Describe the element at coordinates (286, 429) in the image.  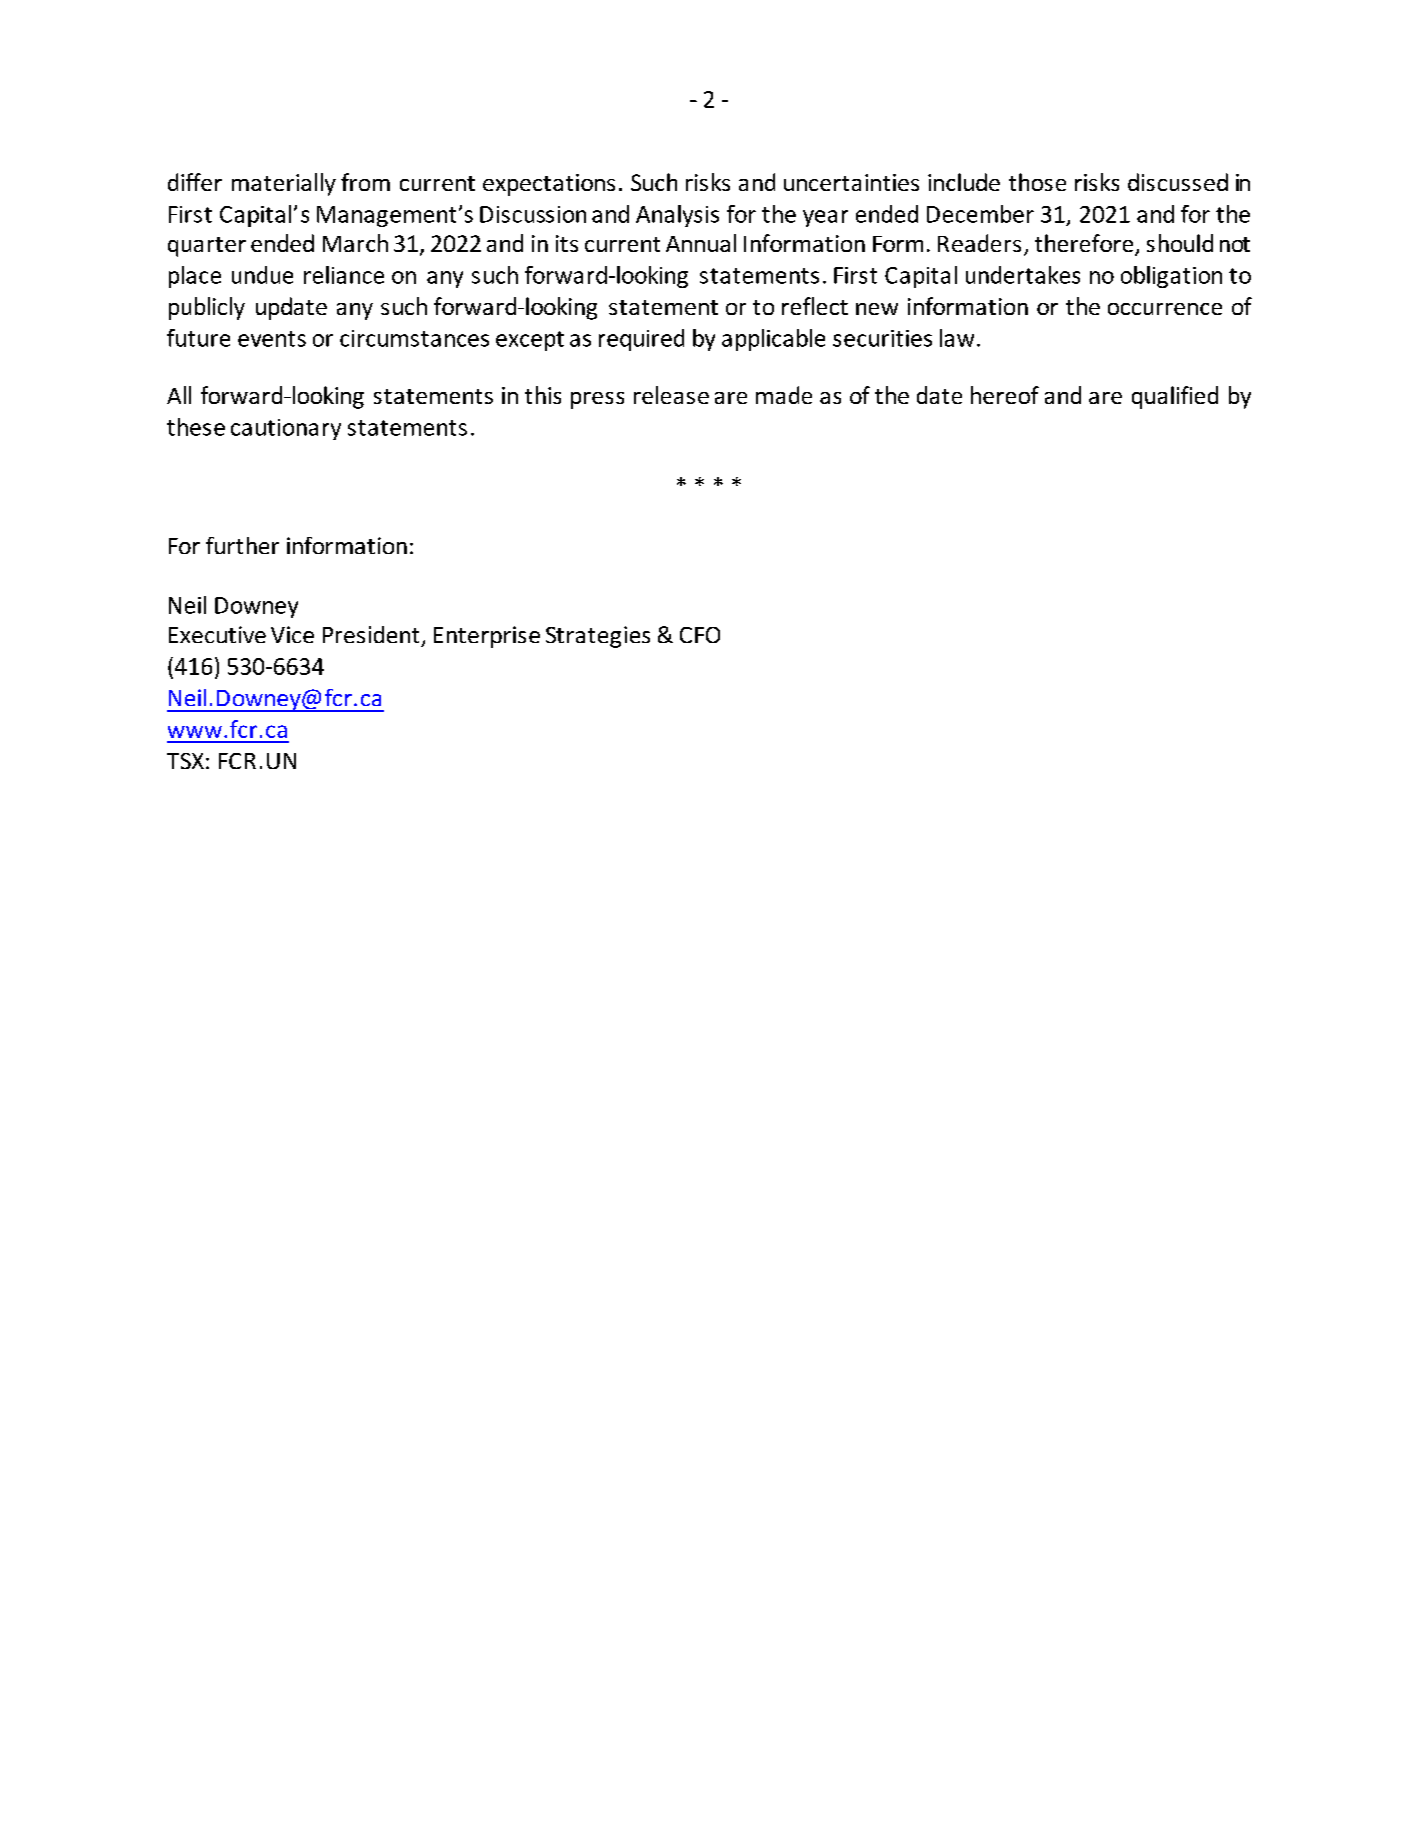
I see `cautionary` at that location.
